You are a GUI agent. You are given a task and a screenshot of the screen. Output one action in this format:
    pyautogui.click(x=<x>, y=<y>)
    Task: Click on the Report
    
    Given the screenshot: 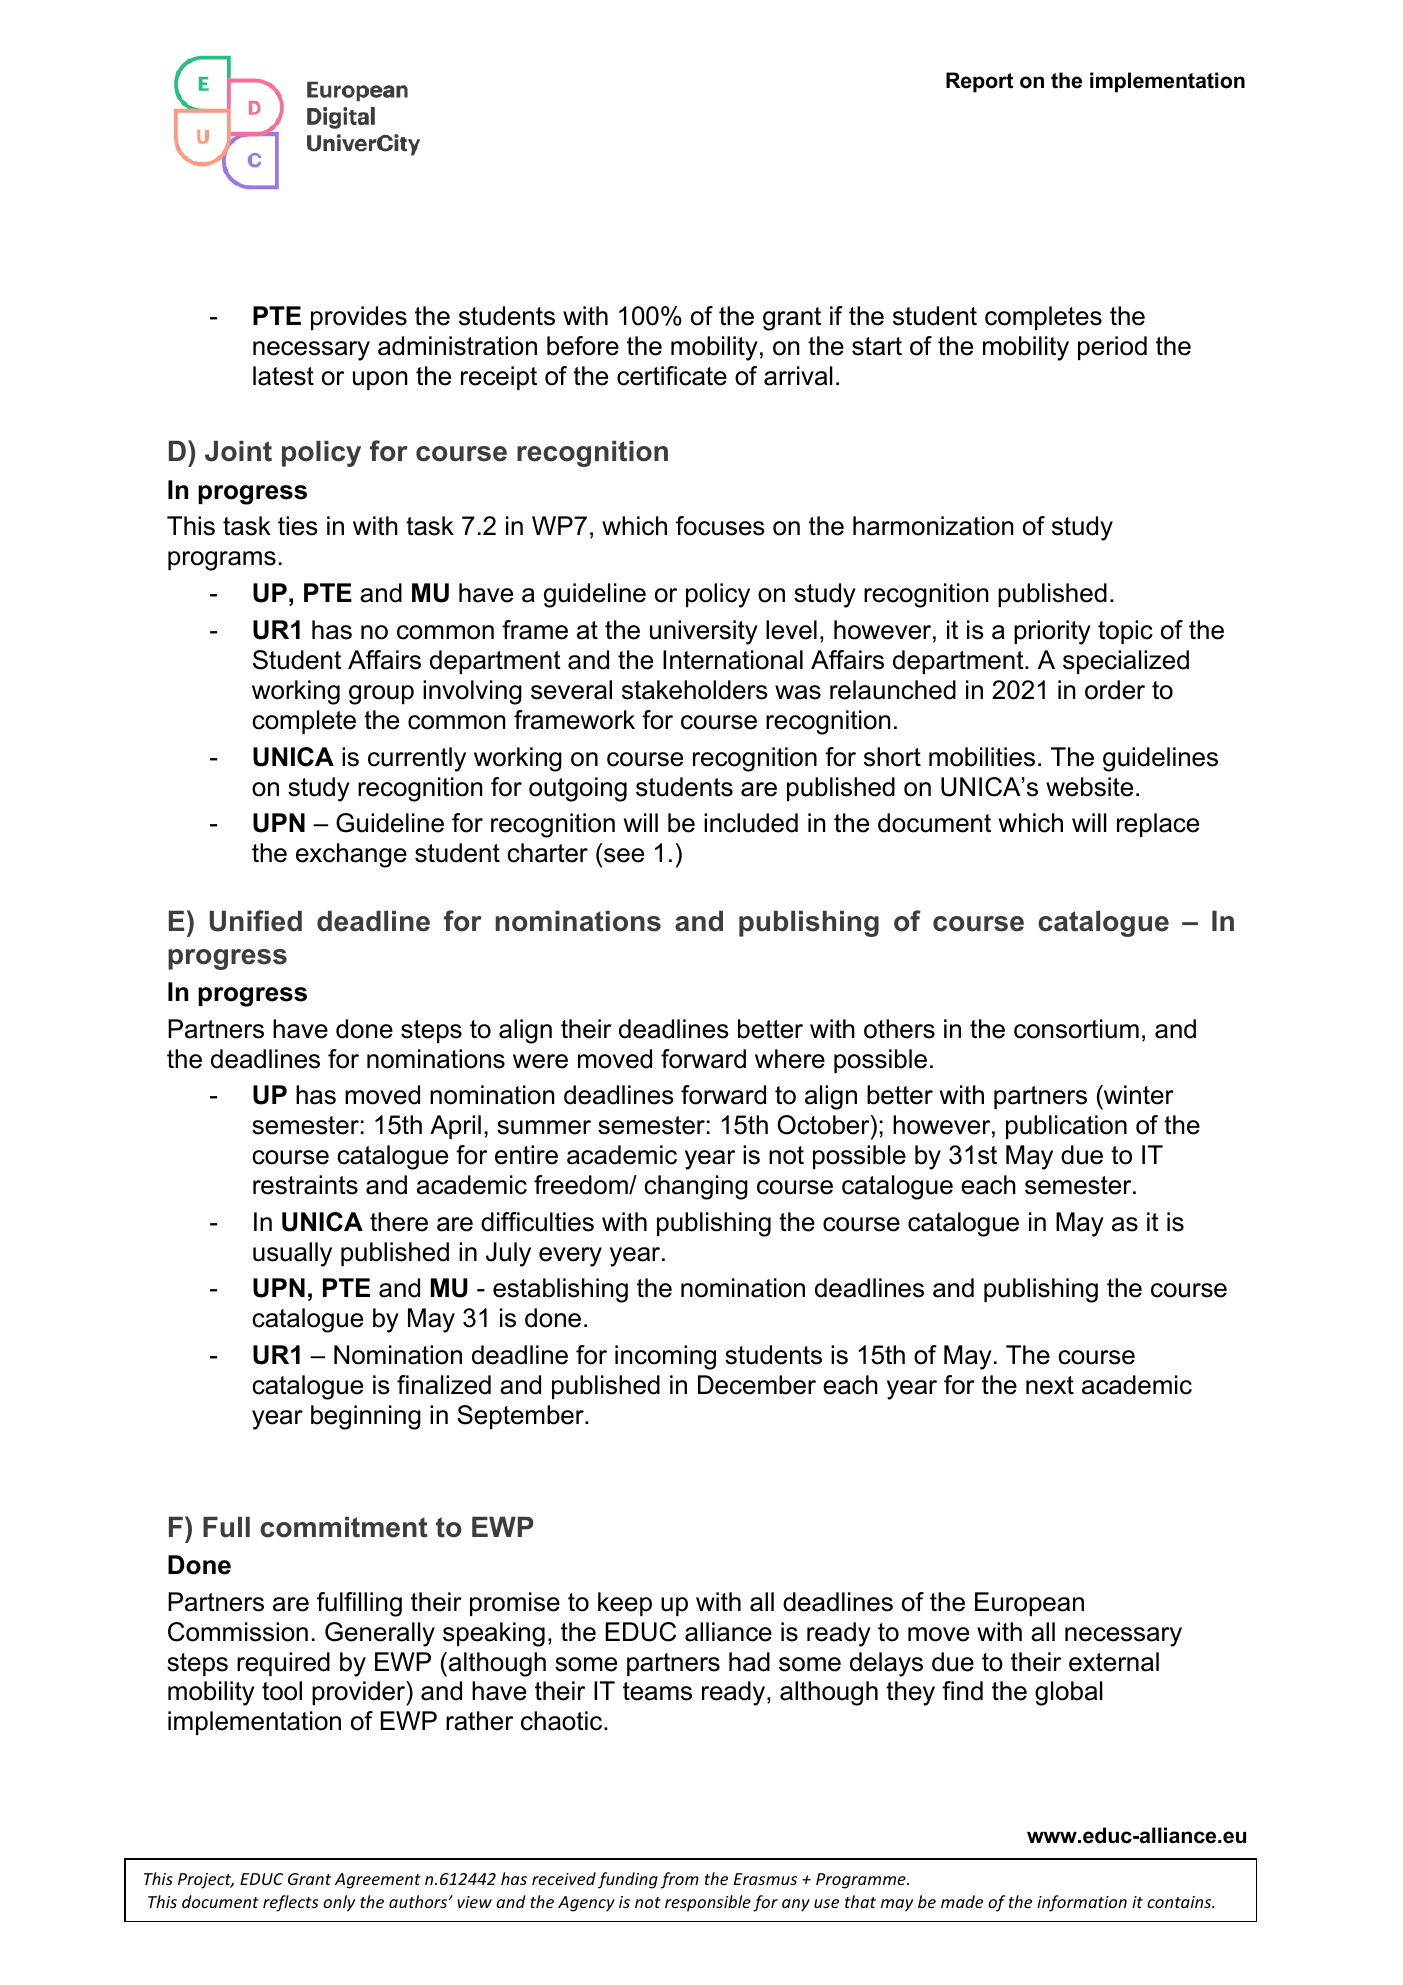 What is the action you would take?
    pyautogui.click(x=979, y=82)
